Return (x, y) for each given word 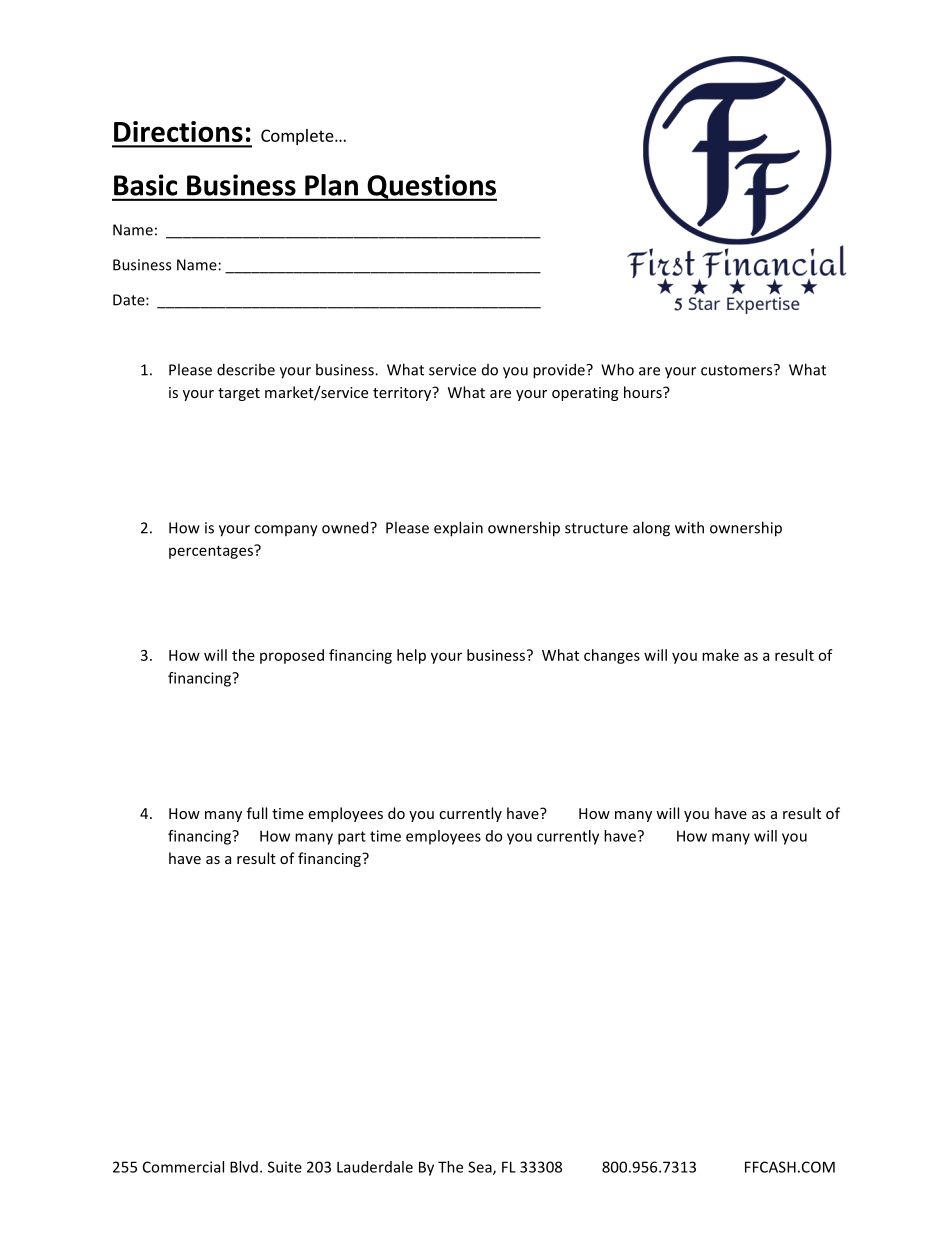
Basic (145, 185)
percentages (212, 552)
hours (644, 392)
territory (403, 394)
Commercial (183, 1167)
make (720, 655)
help (411, 656)
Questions (431, 187)
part (352, 838)
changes (612, 656)
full (257, 813)
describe (246, 369)
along (651, 529)
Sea (481, 1168)
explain (458, 529)
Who (617, 369)
